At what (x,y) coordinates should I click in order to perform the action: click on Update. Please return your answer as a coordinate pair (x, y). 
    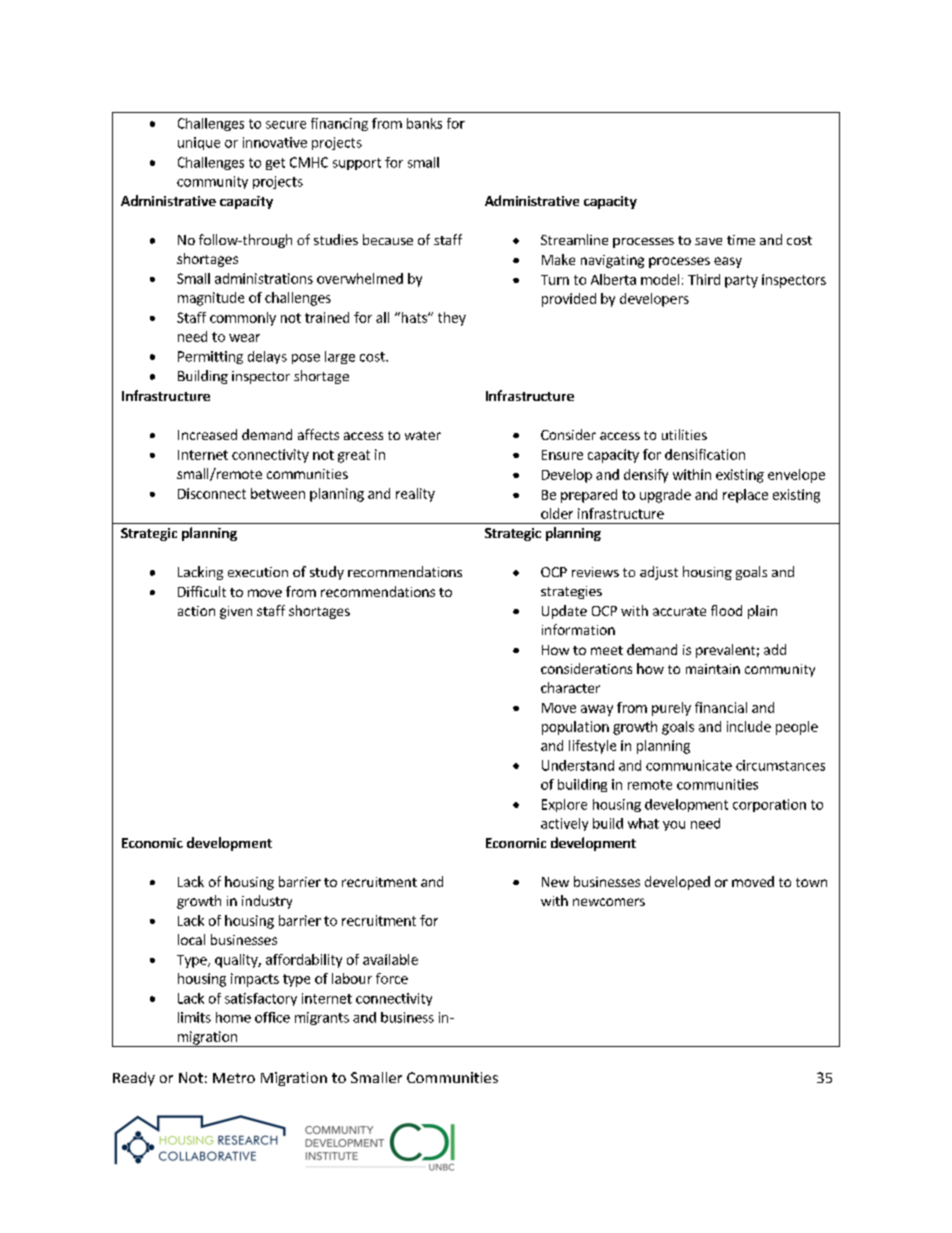
    Looking at the image, I should click on (564, 612).
